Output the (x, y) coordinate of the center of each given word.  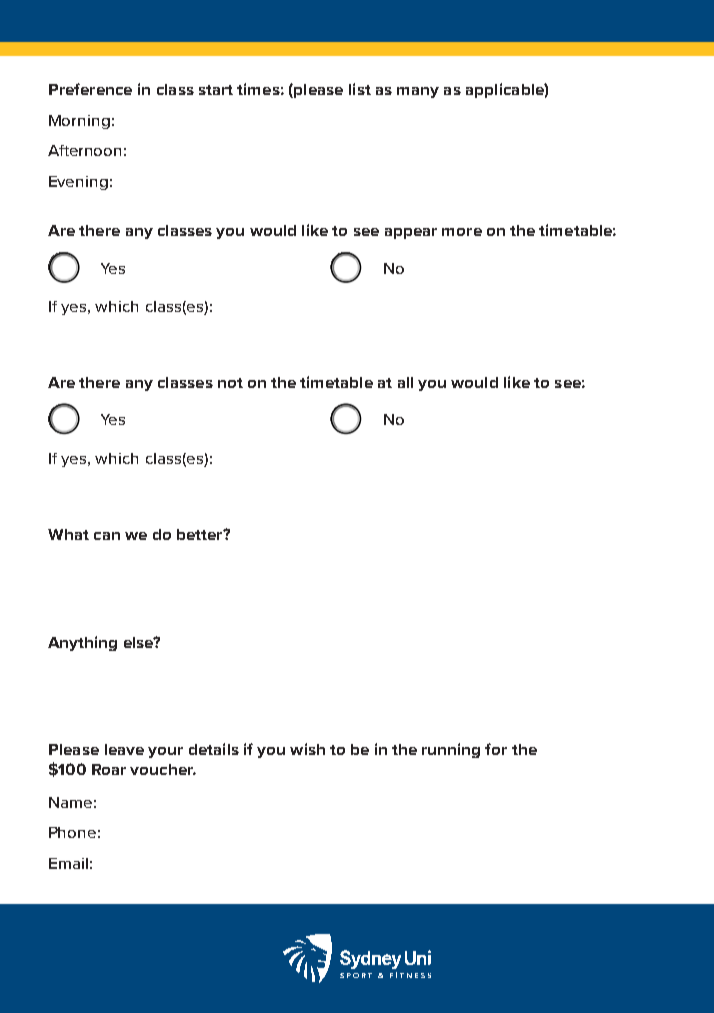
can (107, 536)
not (230, 383)
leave (124, 749)
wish (307, 749)
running (451, 750)
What (68, 534)
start (216, 90)
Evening (78, 183)
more (462, 232)
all (405, 382)
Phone (72, 832)
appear (411, 233)
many (418, 92)
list (360, 89)
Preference (90, 89)
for (496, 749)
